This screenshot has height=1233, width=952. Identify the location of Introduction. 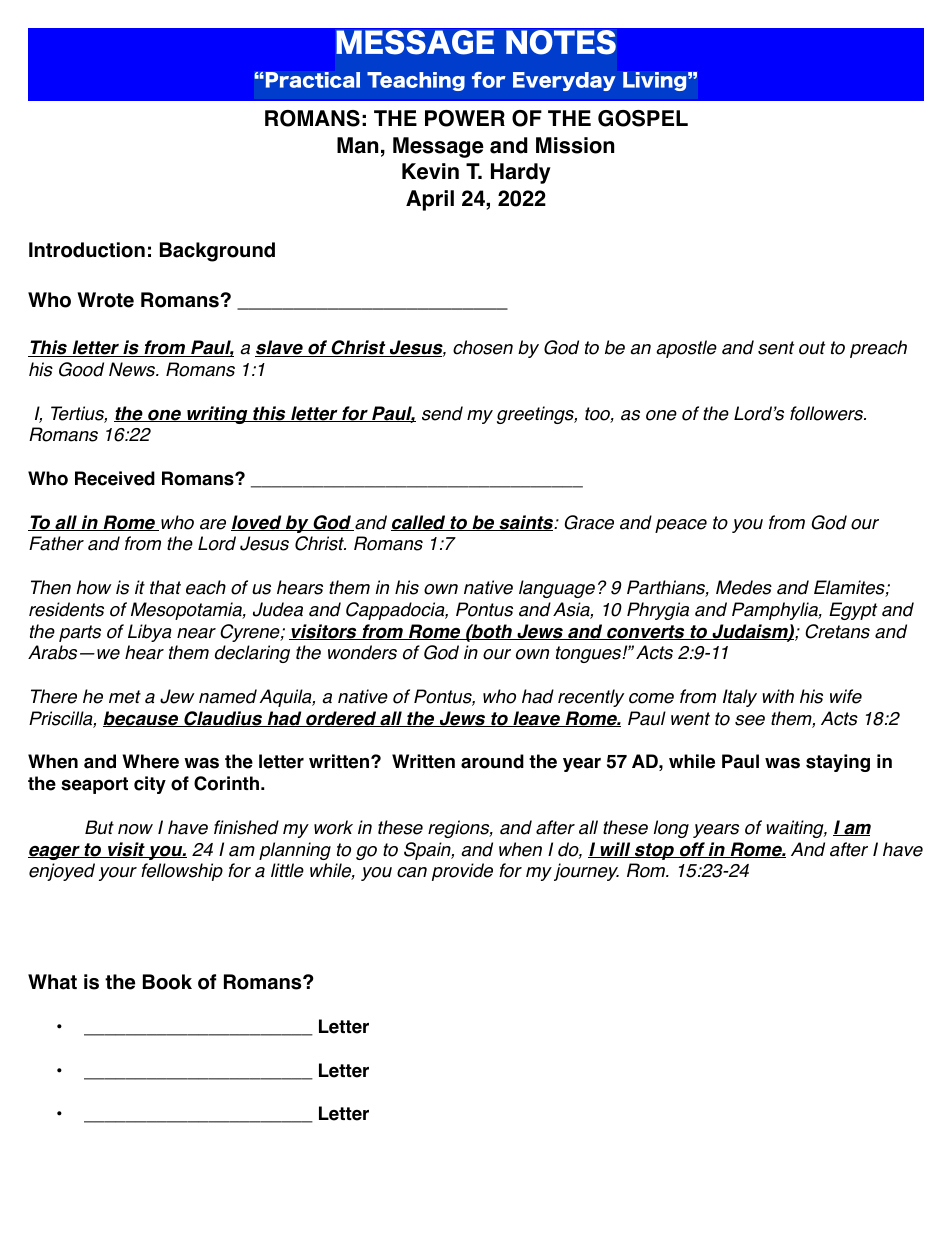
(87, 250).
